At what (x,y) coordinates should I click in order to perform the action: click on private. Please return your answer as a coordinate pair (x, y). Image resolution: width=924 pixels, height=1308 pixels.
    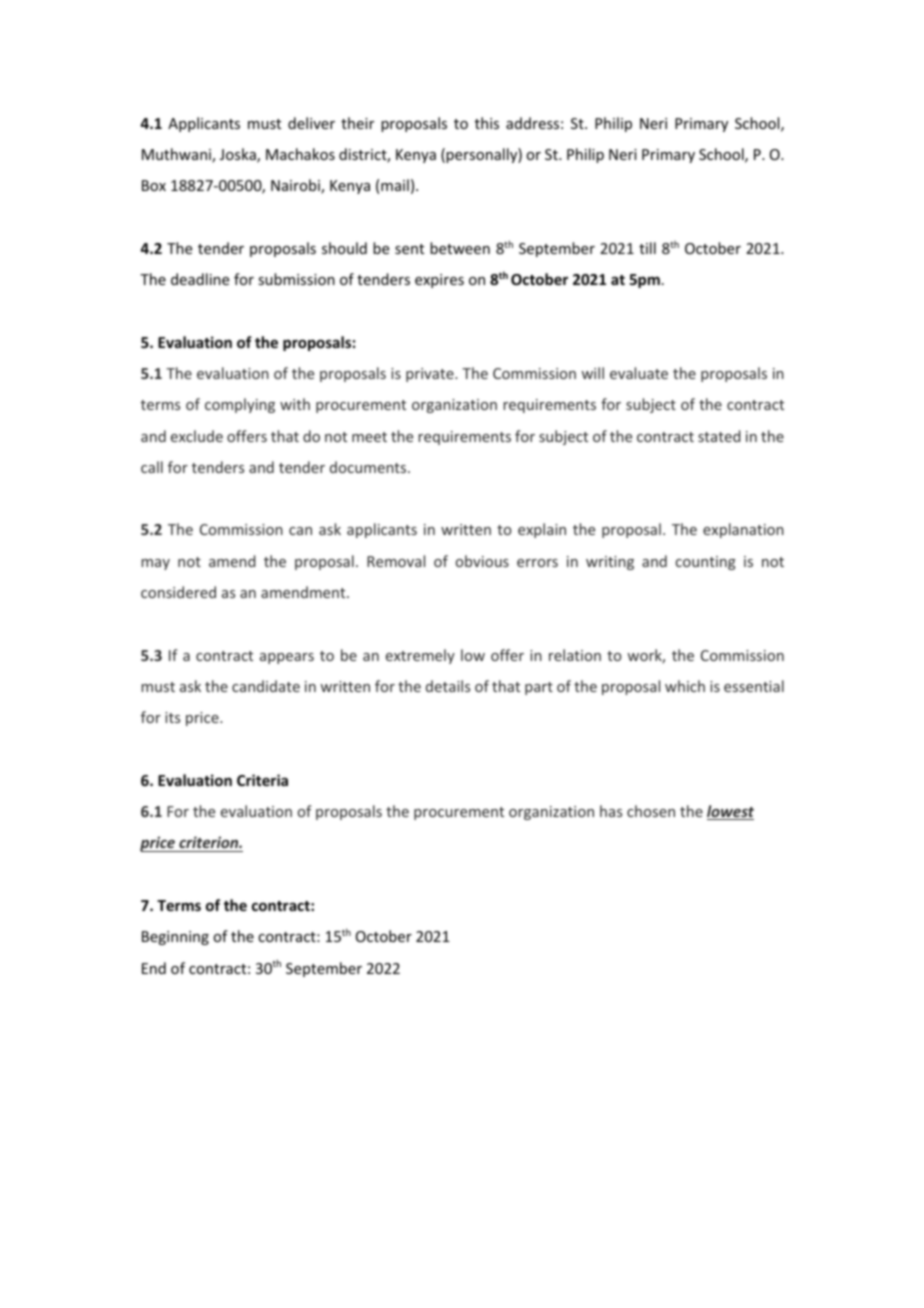
    Looking at the image, I should click on (431, 375).
